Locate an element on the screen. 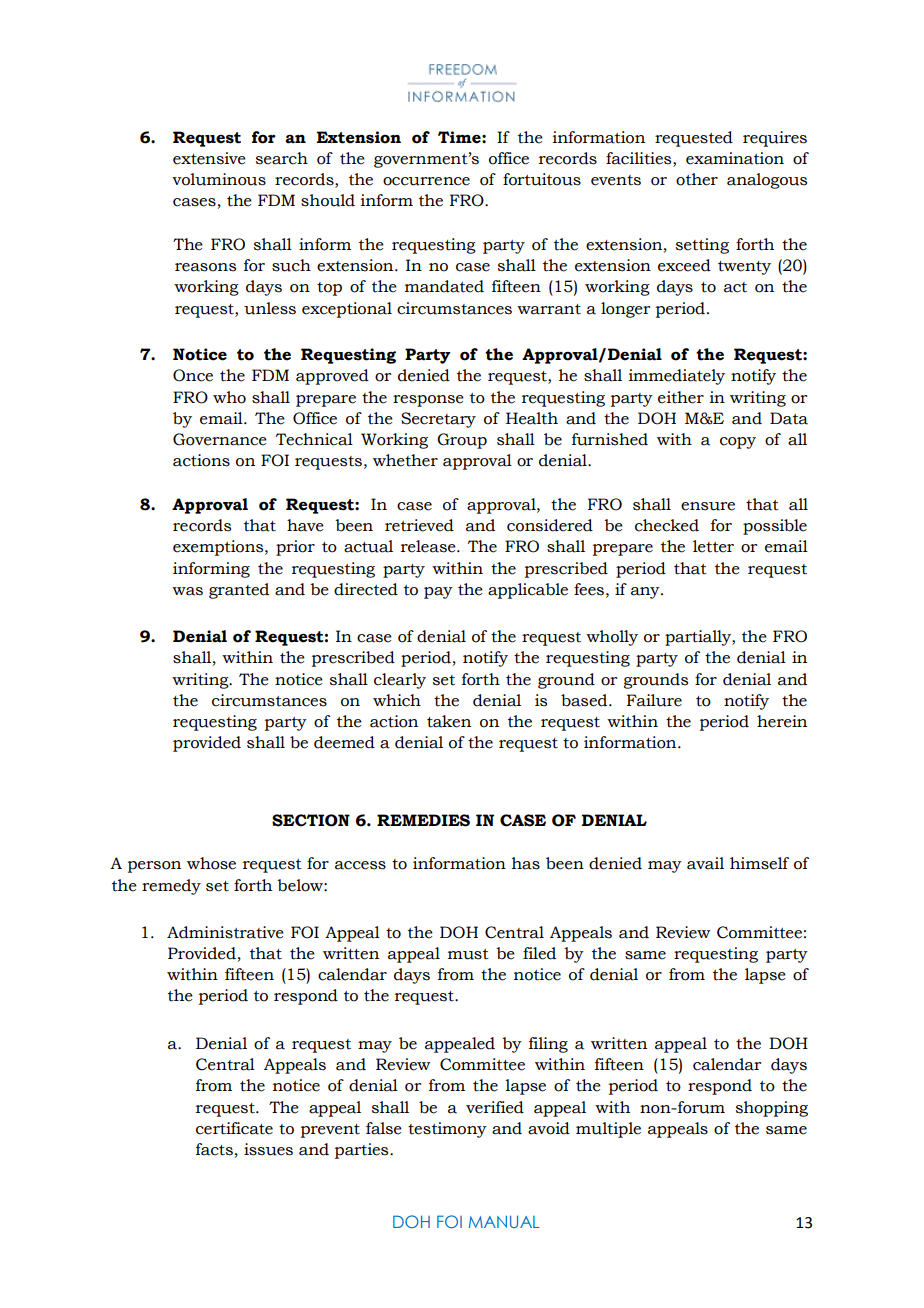 This screenshot has height=1308, width=924. voluminous is located at coordinates (219, 179).
